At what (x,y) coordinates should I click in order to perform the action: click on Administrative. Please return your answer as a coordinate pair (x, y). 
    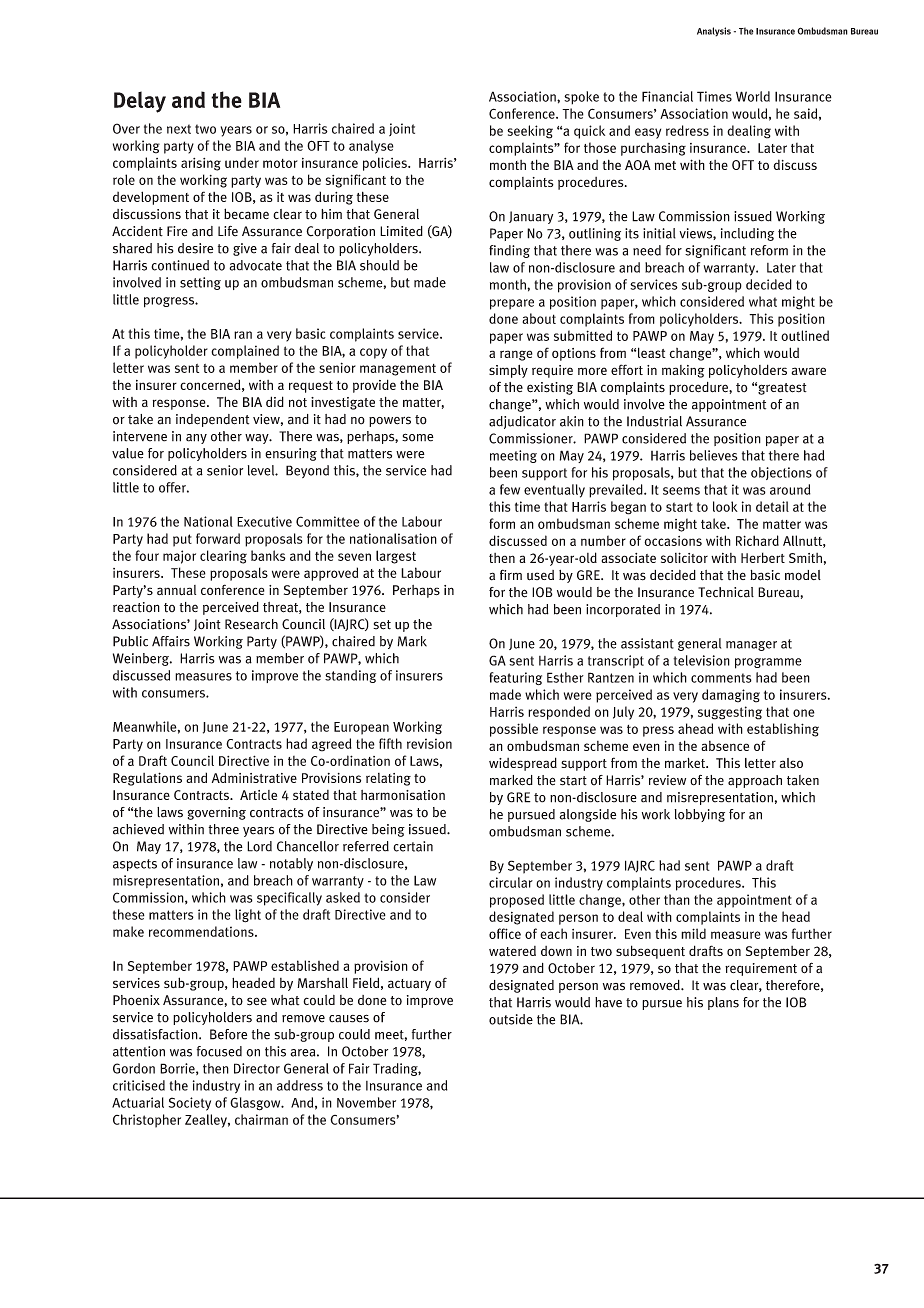
    Looking at the image, I should click on (254, 777).
